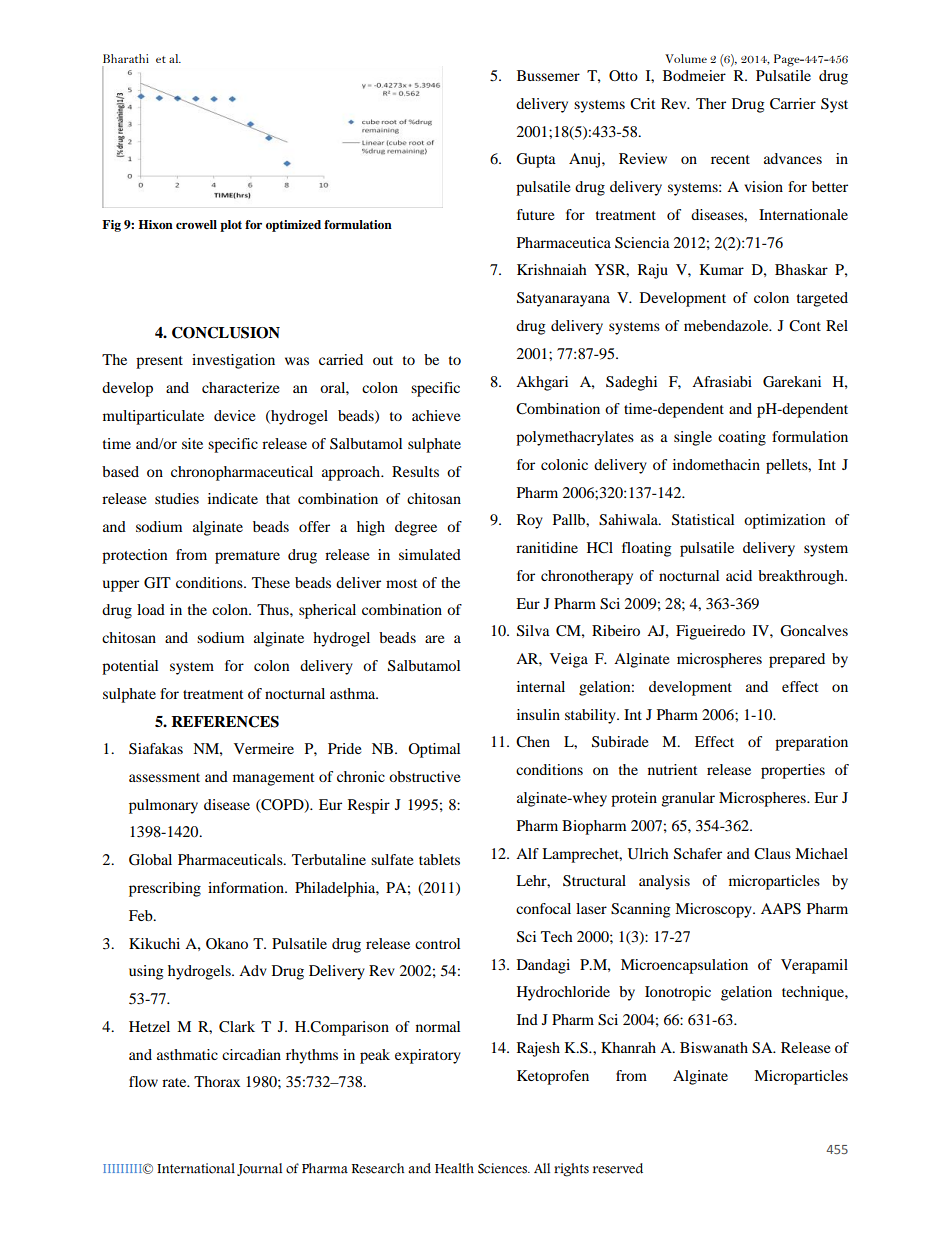 The width and height of the page is (952, 1233). What do you see at coordinates (424, 776) in the page?
I see `obstructive` at bounding box center [424, 776].
